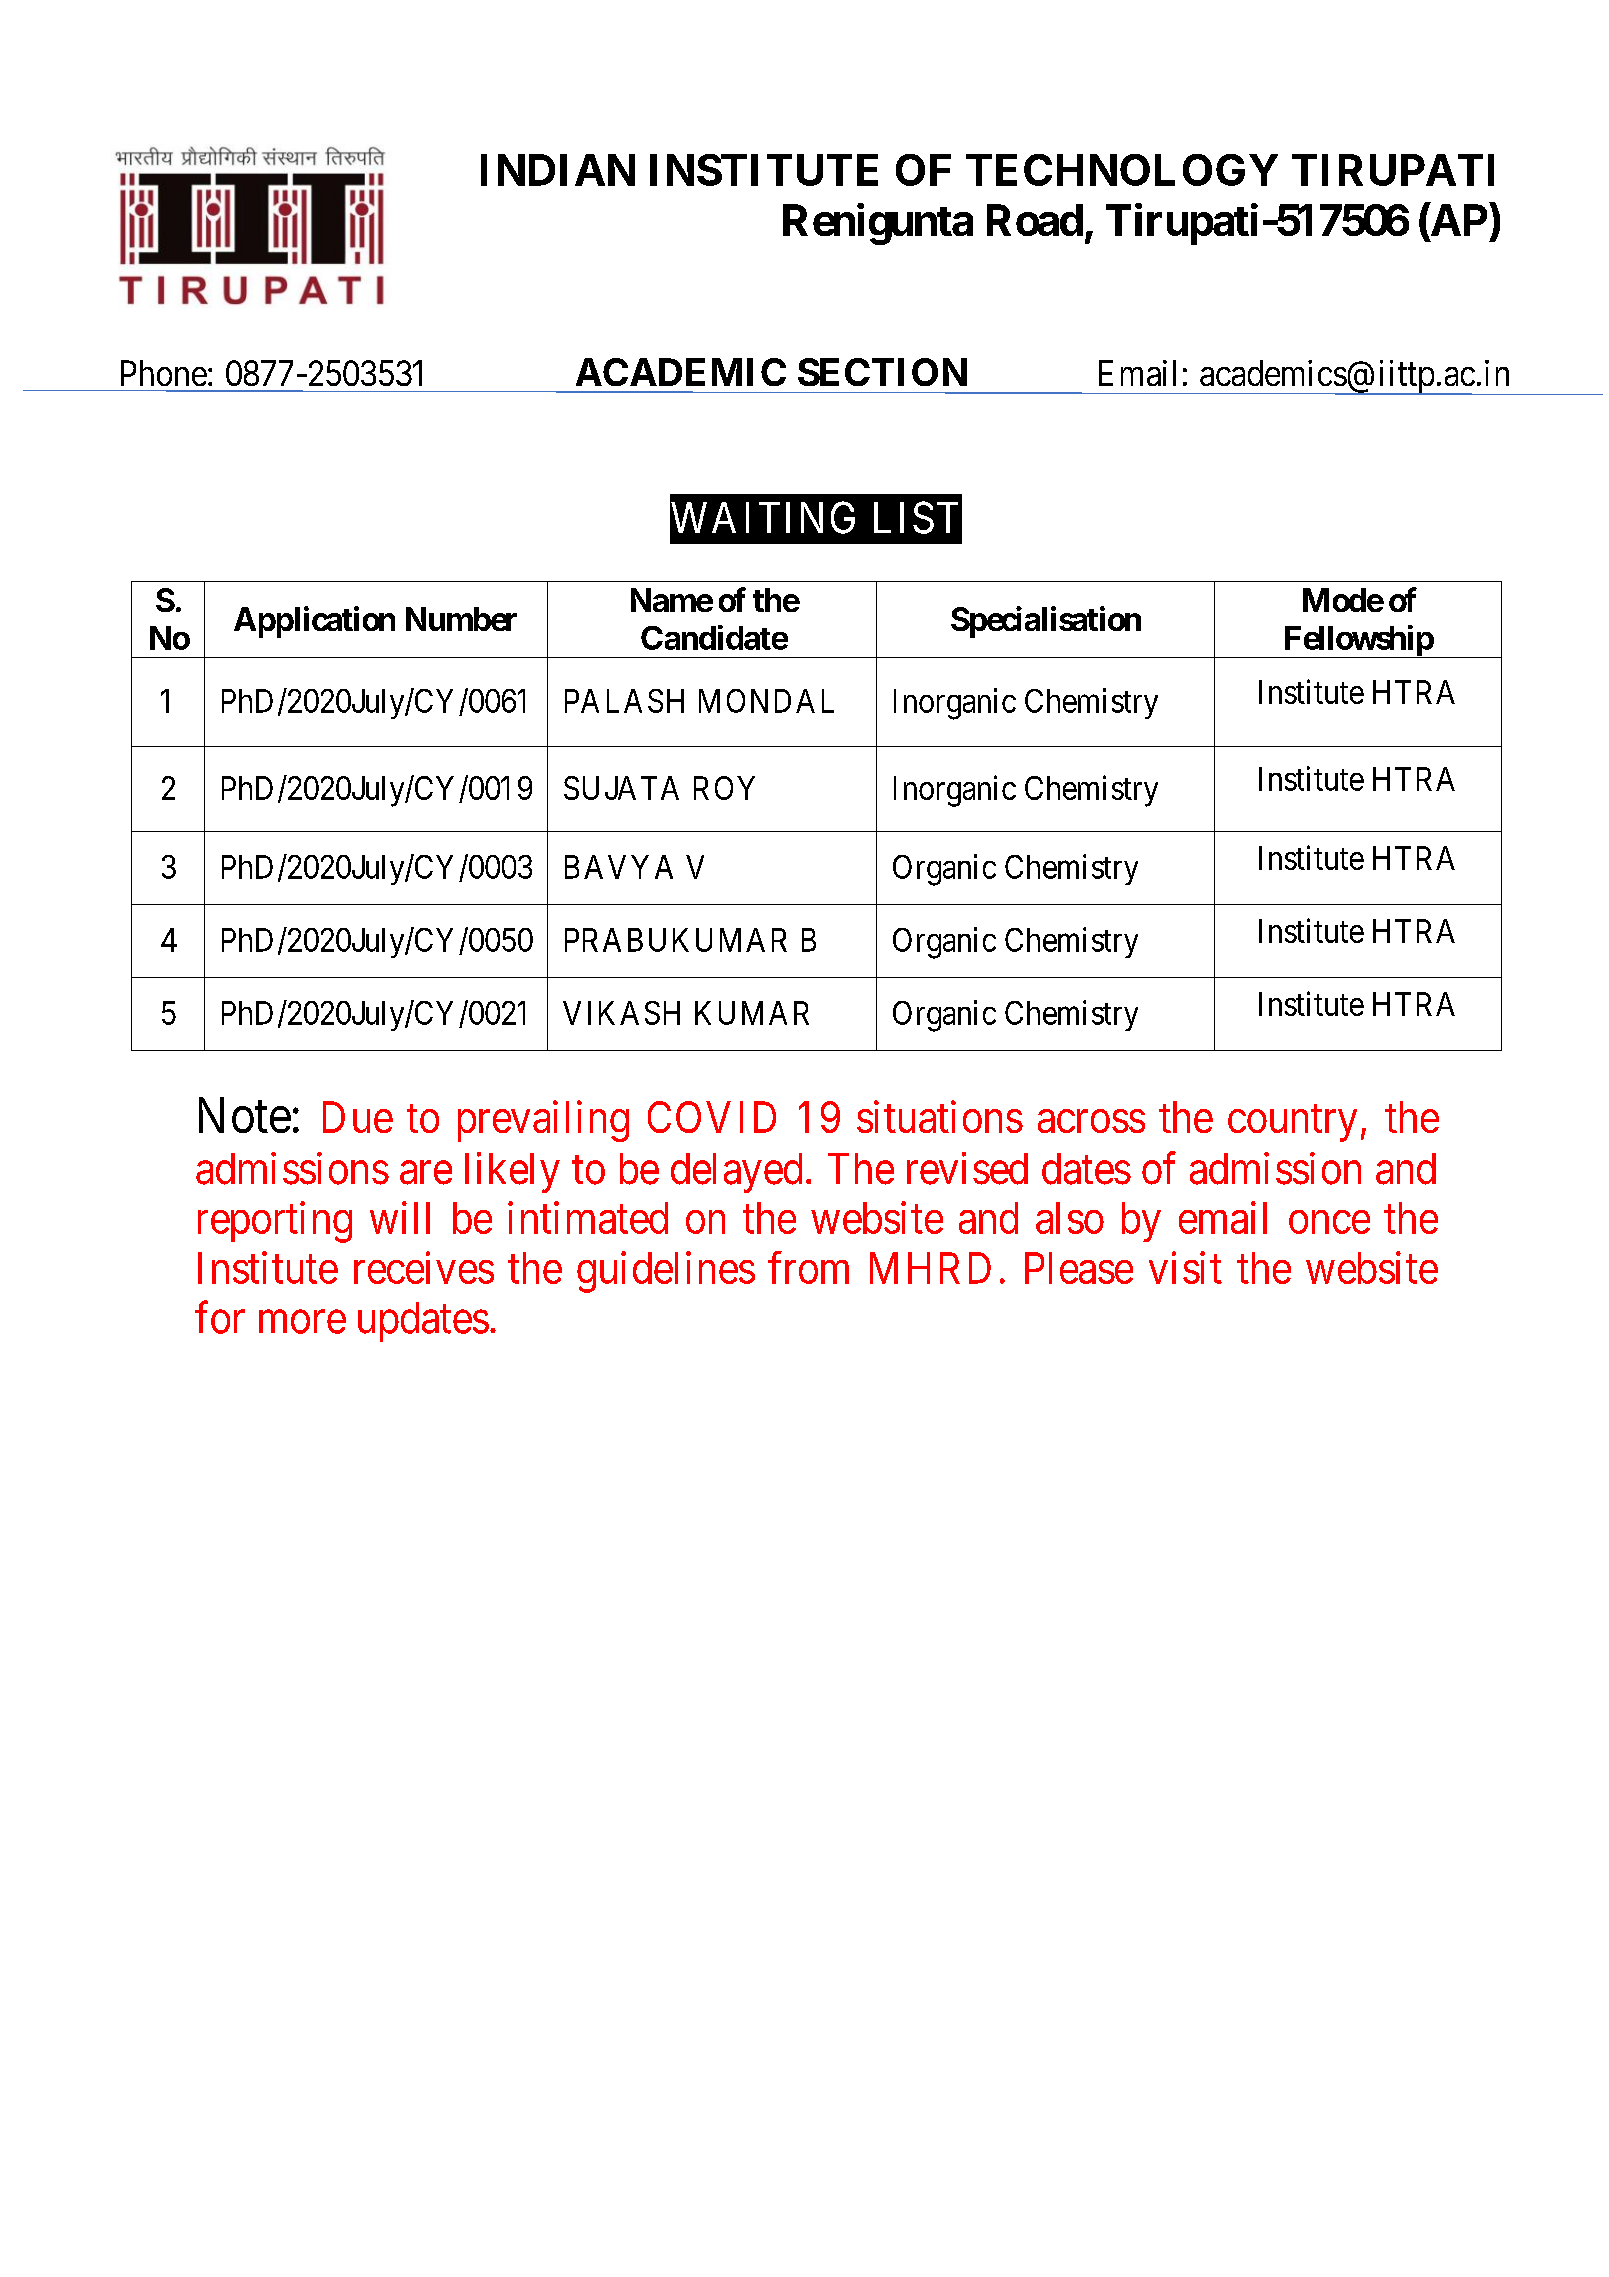 This screenshot has height=2277, width=1609. I want to click on for, so click(220, 1317).
